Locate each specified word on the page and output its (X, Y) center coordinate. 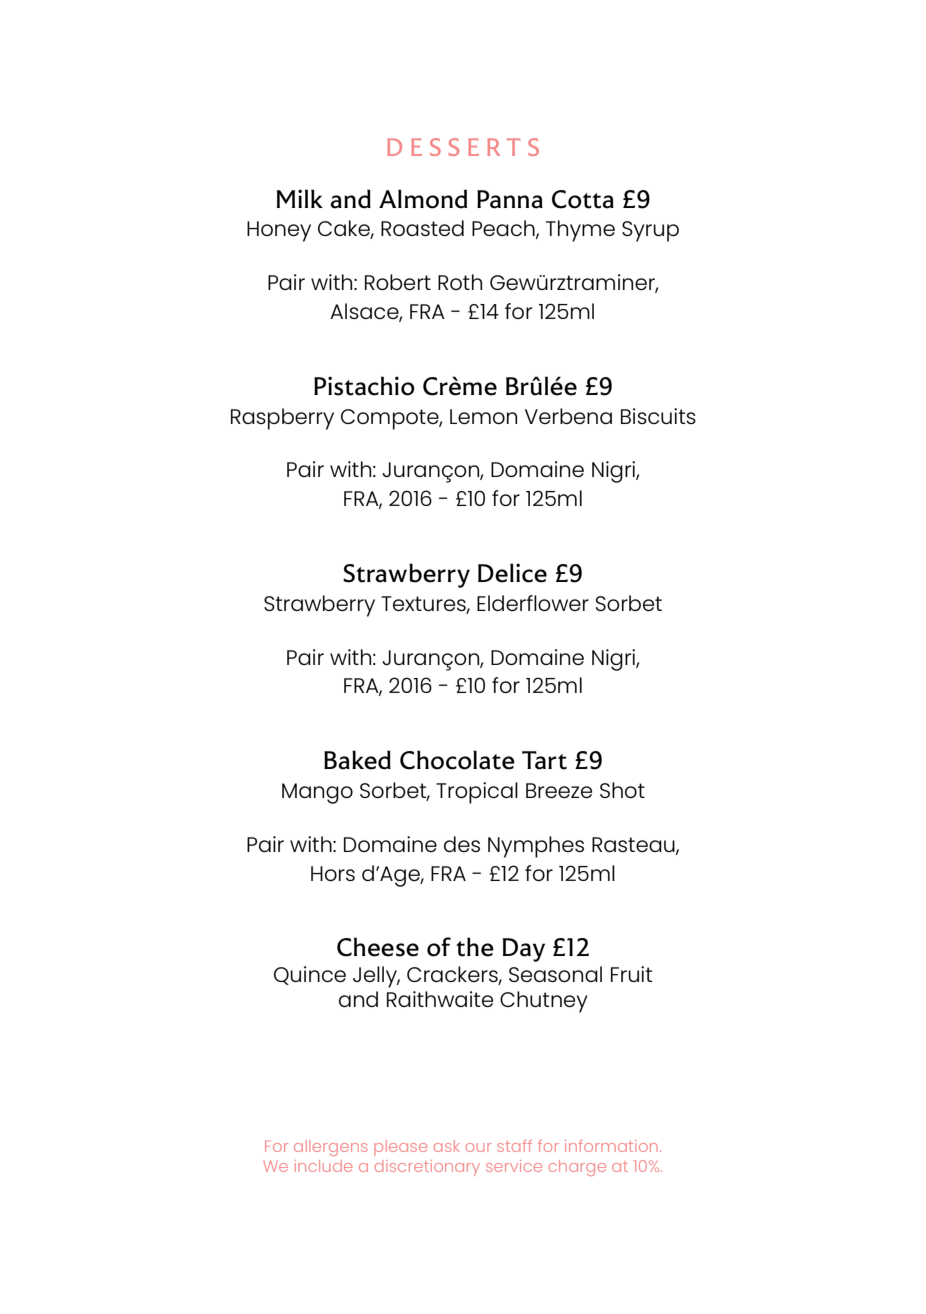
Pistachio (364, 386)
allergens (330, 1148)
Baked (357, 760)
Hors (333, 873)
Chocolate (457, 760)
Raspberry (282, 419)
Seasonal (555, 974)
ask (447, 1146)
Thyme (580, 231)
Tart (544, 760)
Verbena (568, 416)
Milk (300, 198)
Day (524, 950)
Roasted (422, 228)
